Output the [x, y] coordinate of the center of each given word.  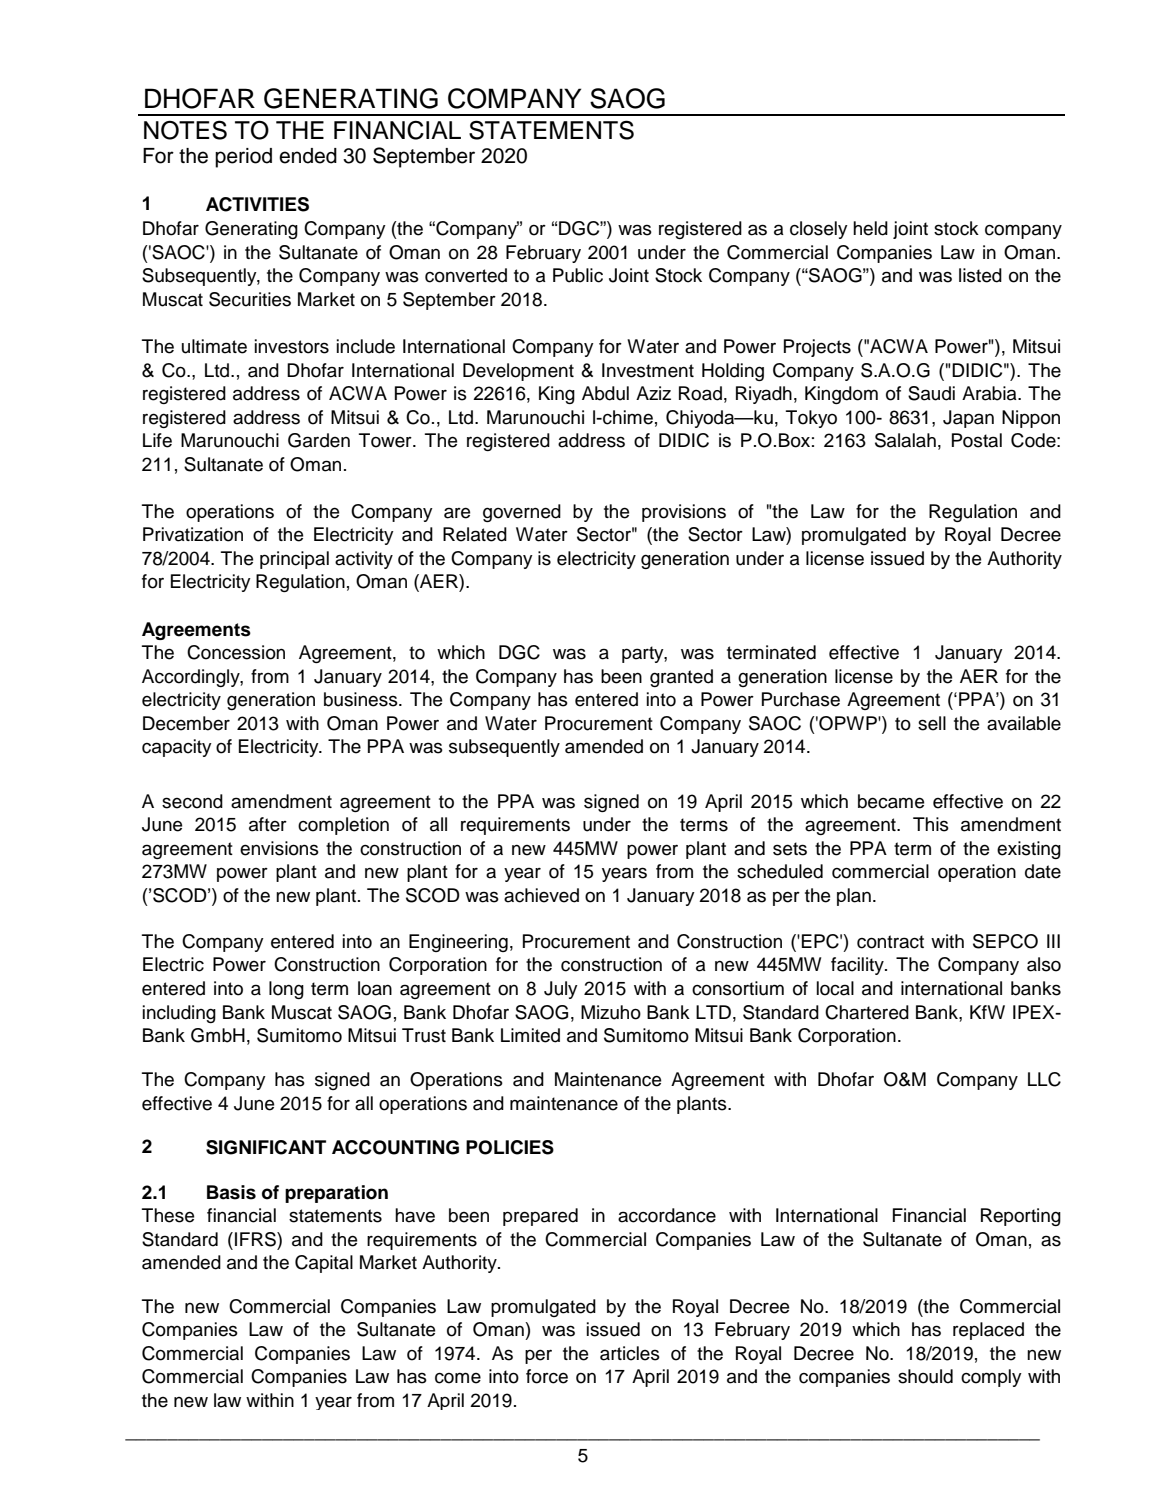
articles [630, 1353]
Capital [324, 1264]
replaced [988, 1331]
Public [578, 275]
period [243, 158]
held [870, 228]
